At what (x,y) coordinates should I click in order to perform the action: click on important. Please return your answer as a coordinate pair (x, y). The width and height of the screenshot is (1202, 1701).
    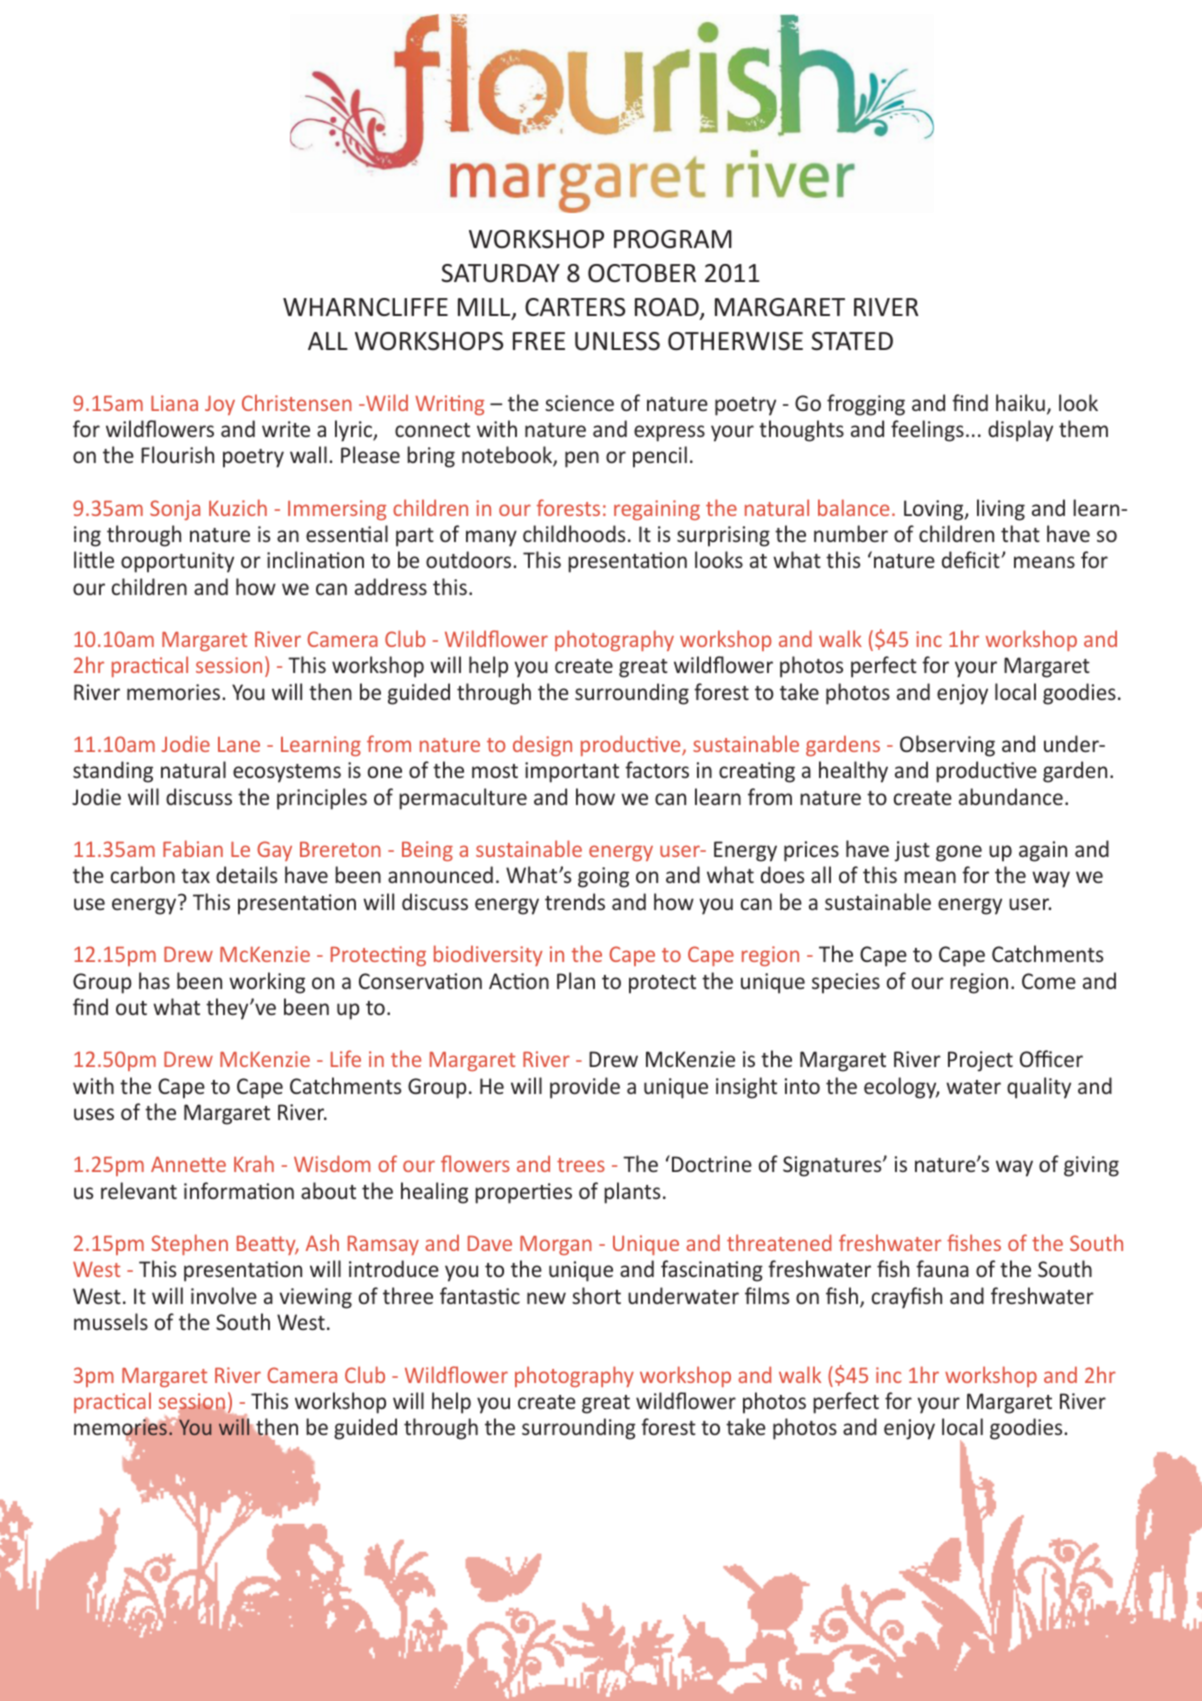
    Looking at the image, I should click on (572, 772).
